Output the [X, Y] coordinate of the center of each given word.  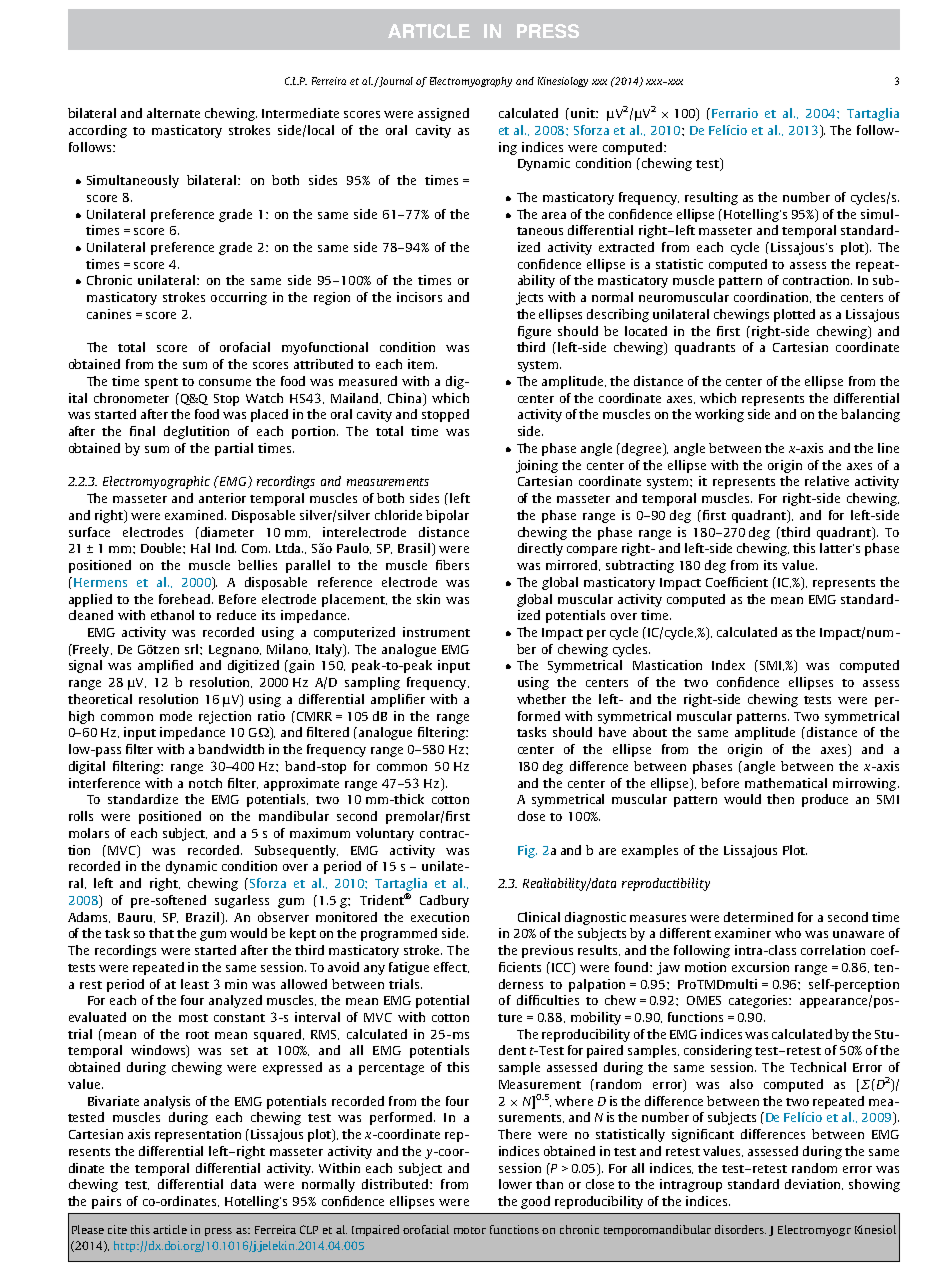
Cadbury [444, 901]
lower [515, 1184]
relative [827, 481]
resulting [711, 198]
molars [89, 833]
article [170, 1229]
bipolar [447, 516]
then [780, 799]
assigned [443, 114]
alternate [173, 113]
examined [195, 515]
